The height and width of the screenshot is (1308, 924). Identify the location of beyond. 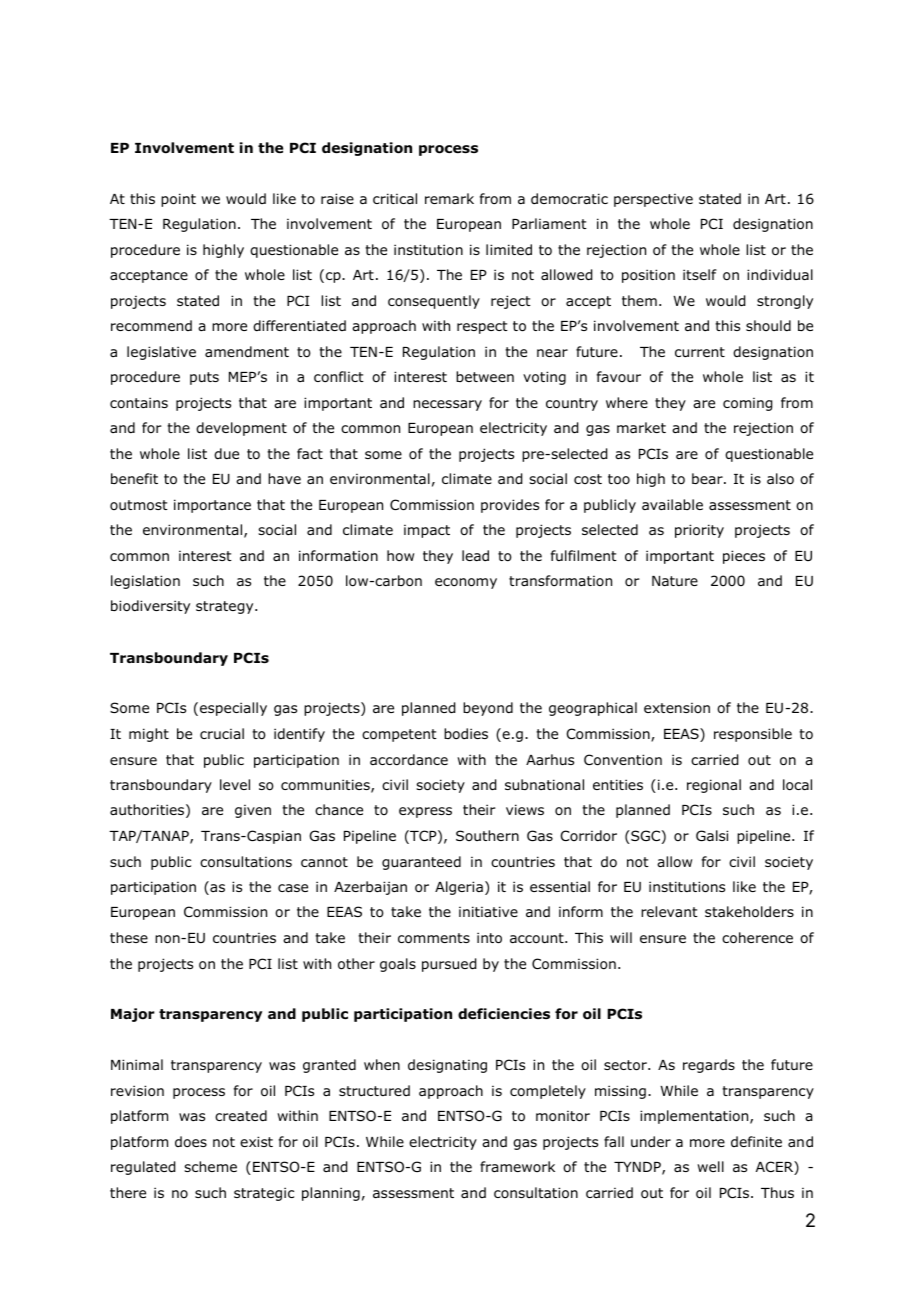
(488, 709).
